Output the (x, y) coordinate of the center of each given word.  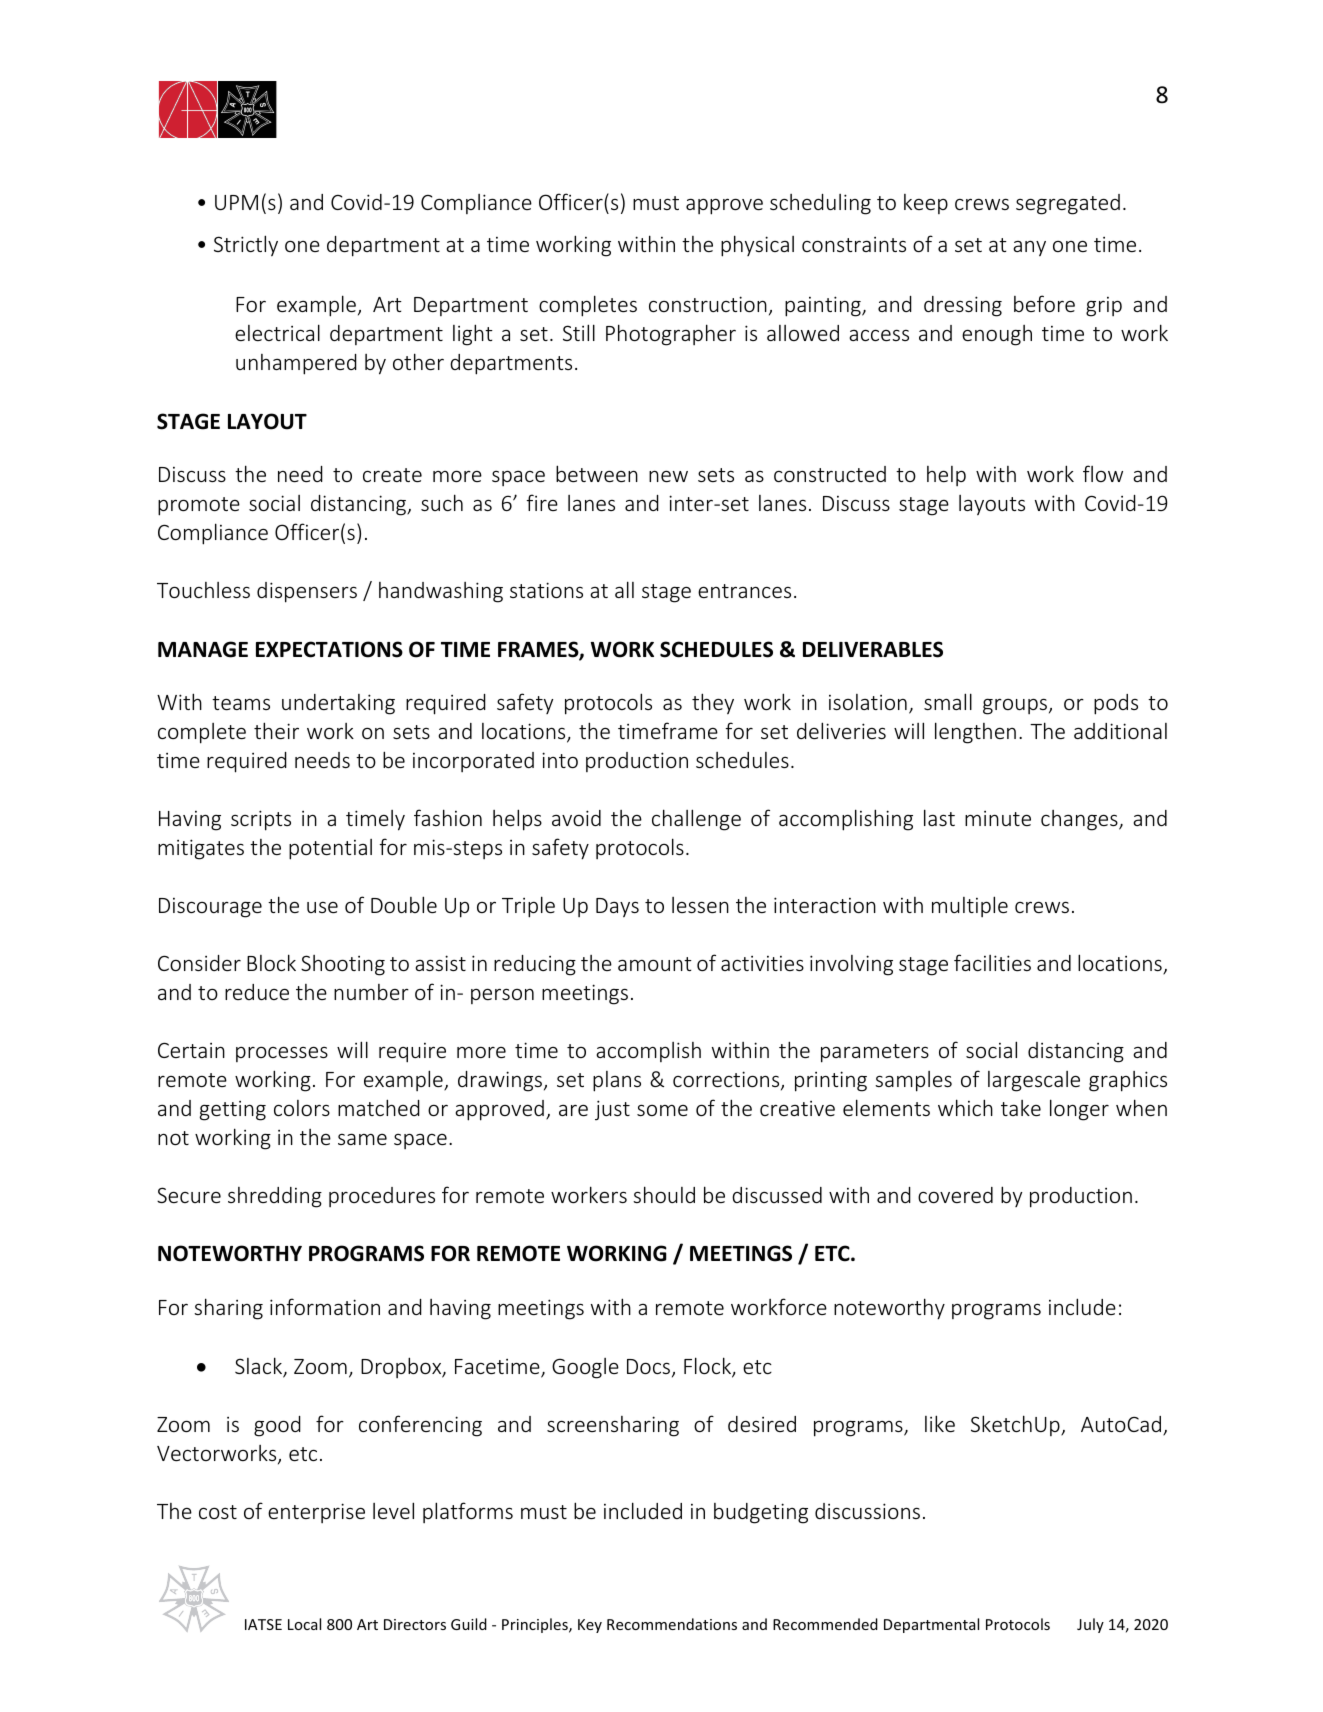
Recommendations (672, 1624)
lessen (700, 905)
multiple (970, 906)
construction (708, 304)
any (1029, 249)
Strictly (246, 246)
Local (304, 1624)
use (322, 907)
